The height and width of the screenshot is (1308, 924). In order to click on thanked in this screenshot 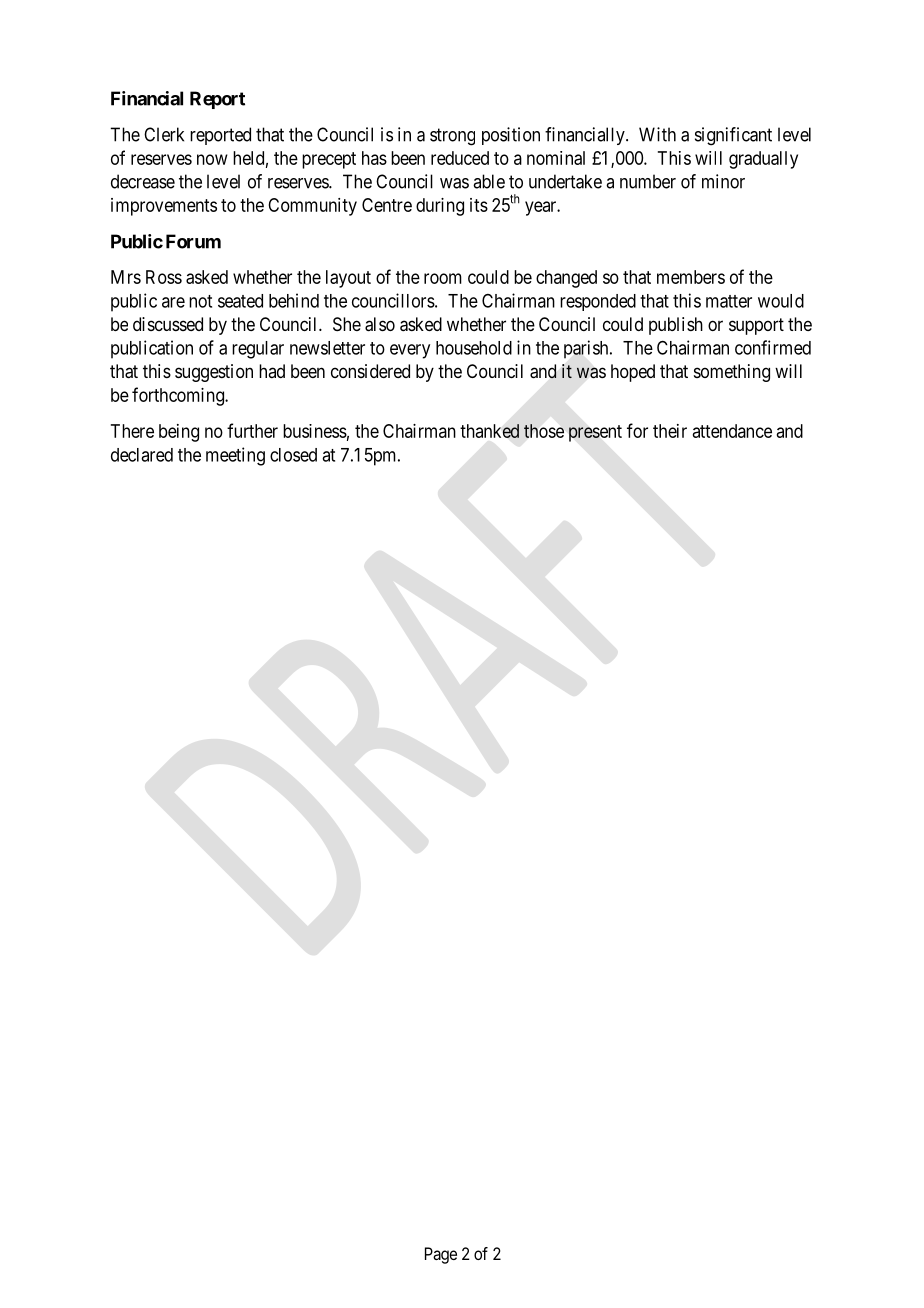, I will do `click(489, 431)`.
